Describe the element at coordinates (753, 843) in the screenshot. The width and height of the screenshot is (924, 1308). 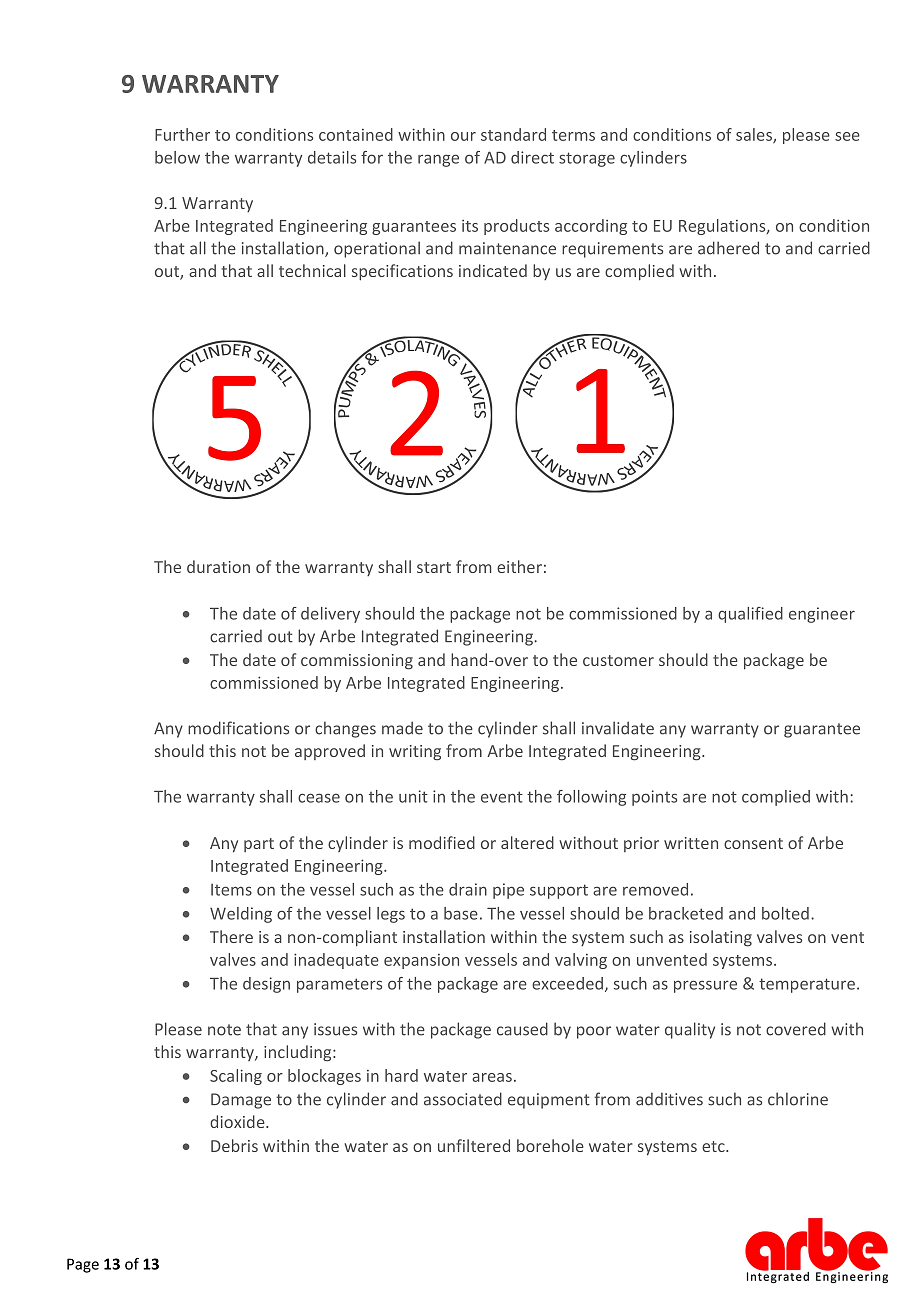
I see `consent` at that location.
